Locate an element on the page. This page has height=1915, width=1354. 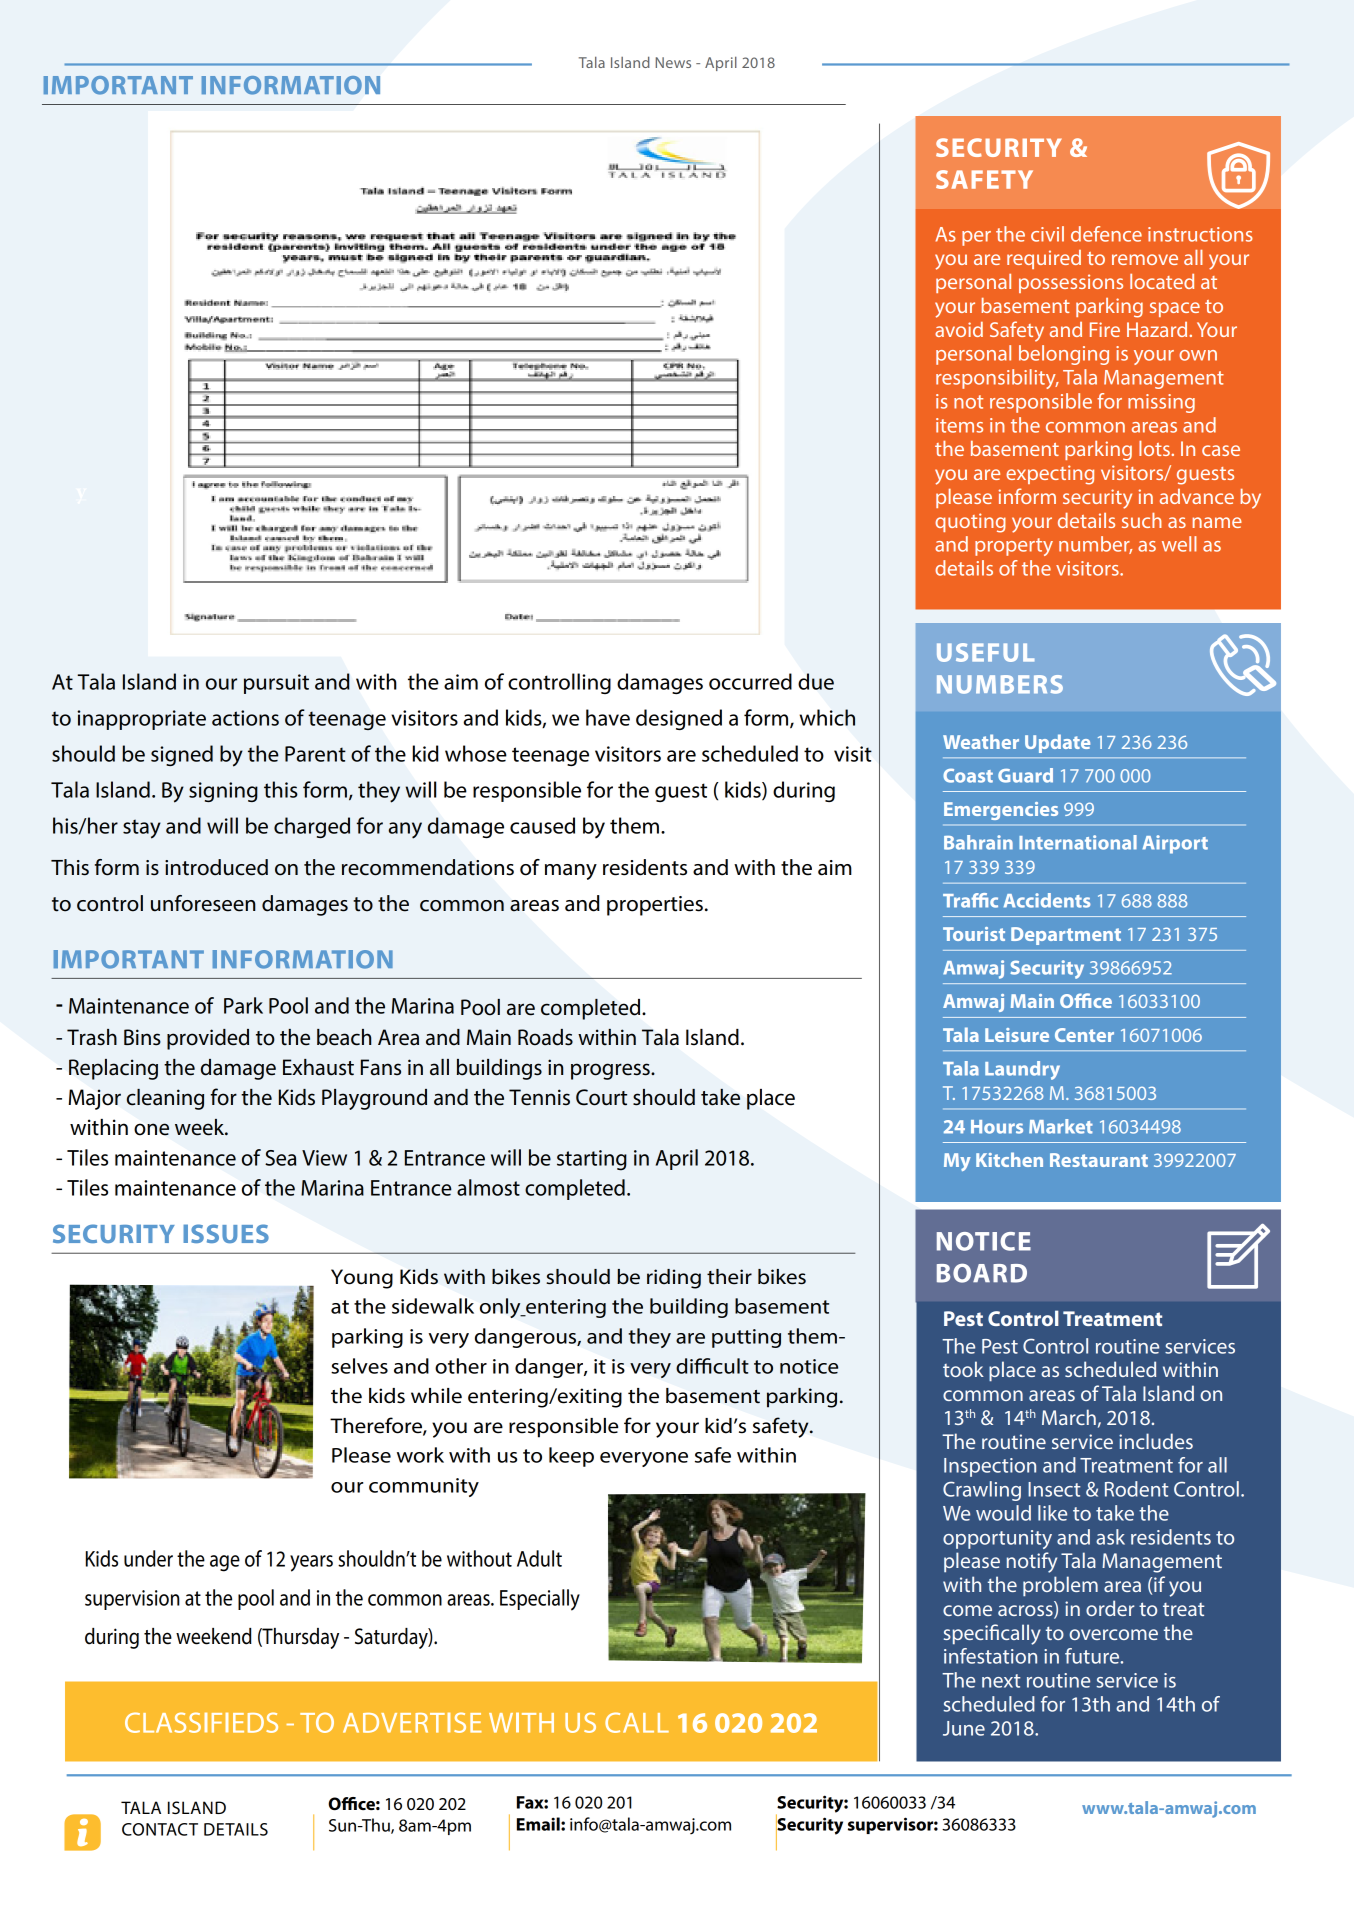
Department is located at coordinates (1066, 936).
